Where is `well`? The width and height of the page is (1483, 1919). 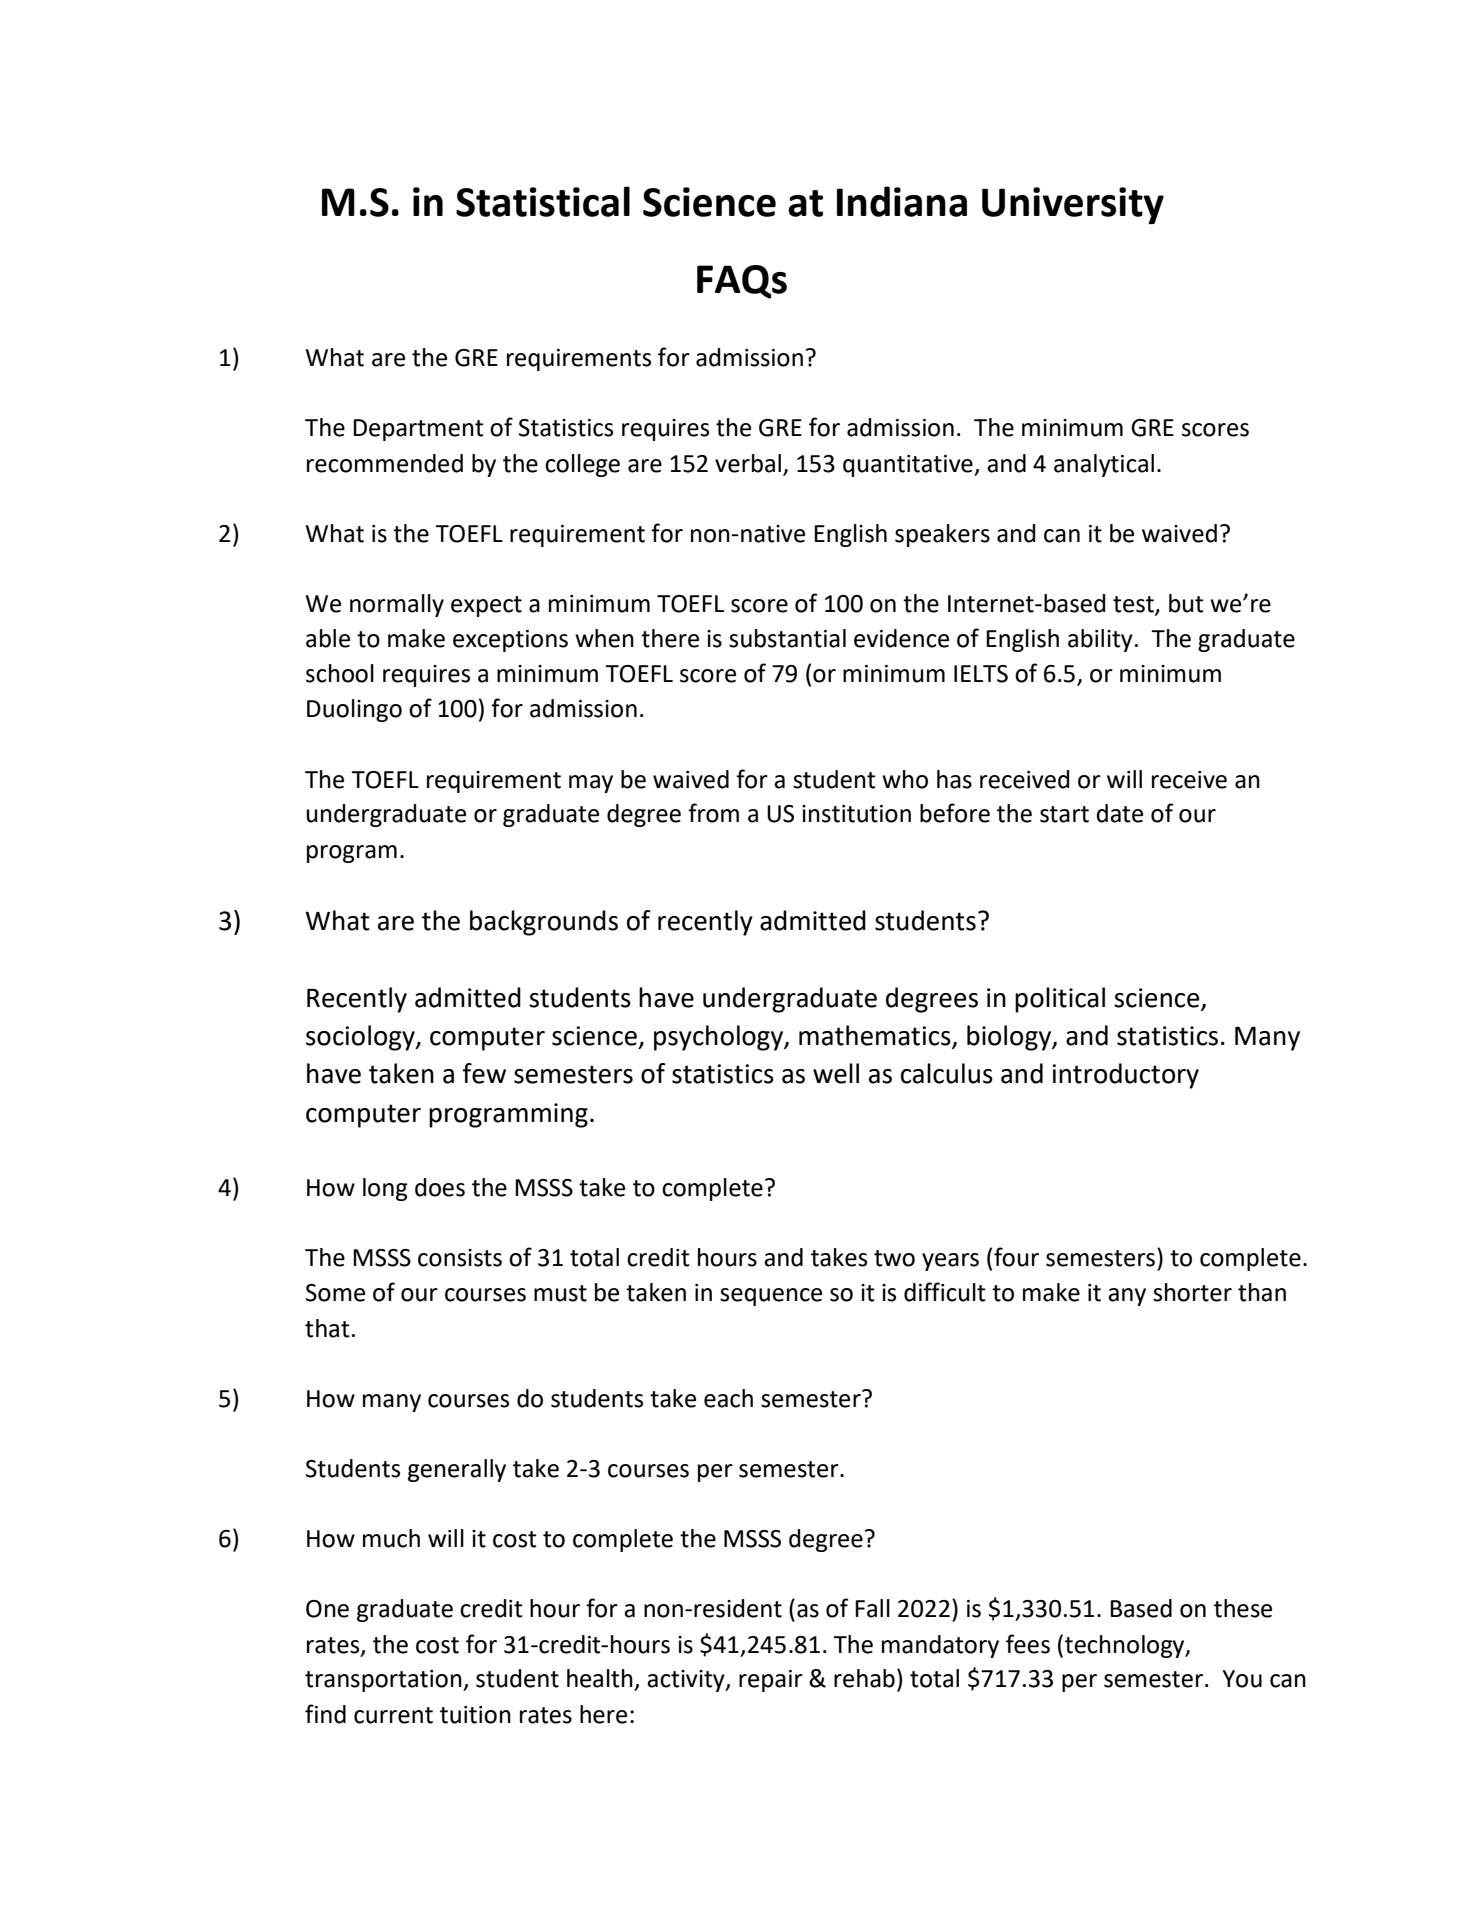
well is located at coordinates (836, 1073).
